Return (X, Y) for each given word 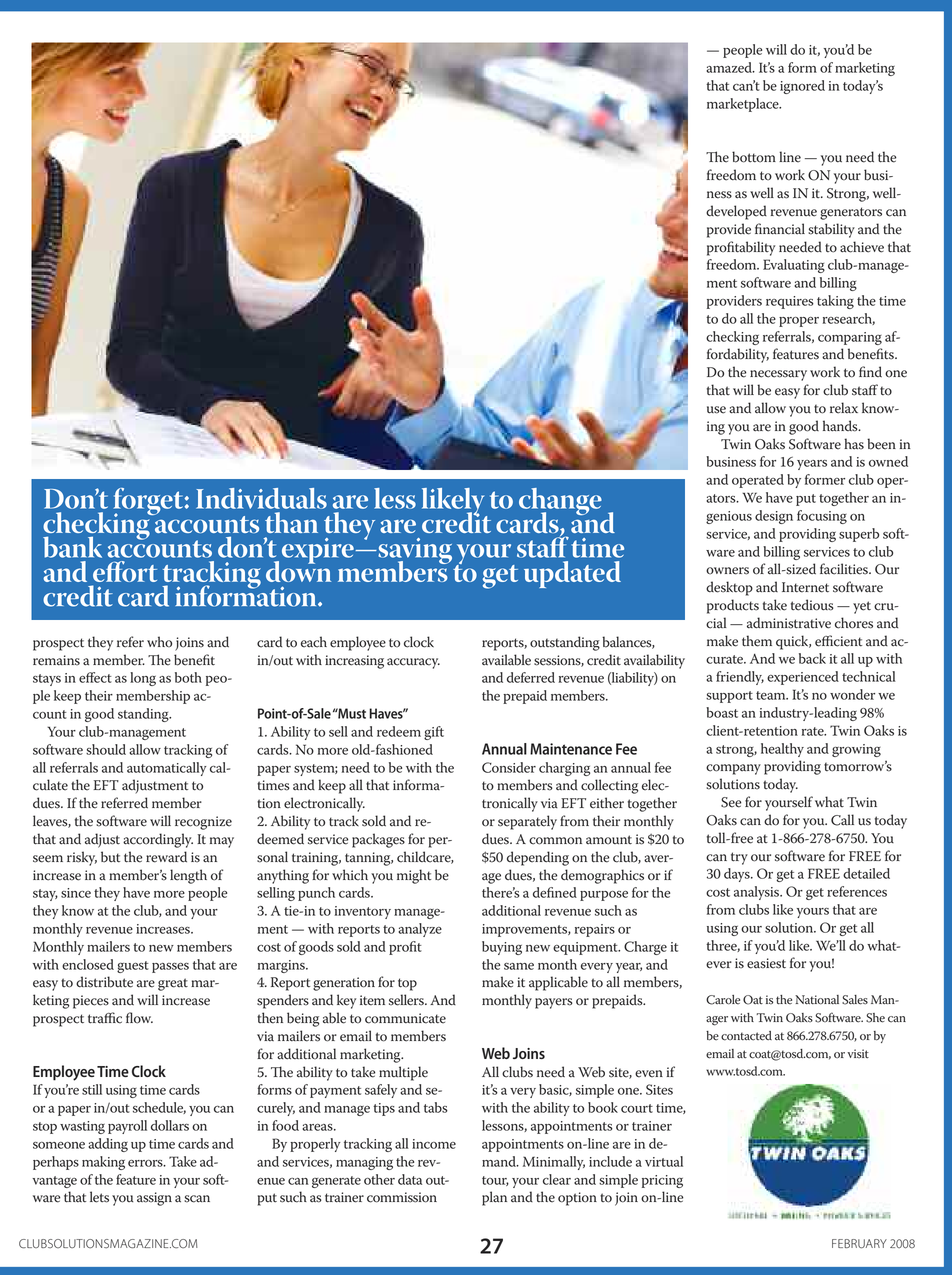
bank (72, 547)
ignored (802, 87)
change (560, 503)
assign (154, 1199)
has (854, 444)
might (414, 876)
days (738, 875)
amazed (730, 67)
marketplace (744, 105)
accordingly (158, 840)
